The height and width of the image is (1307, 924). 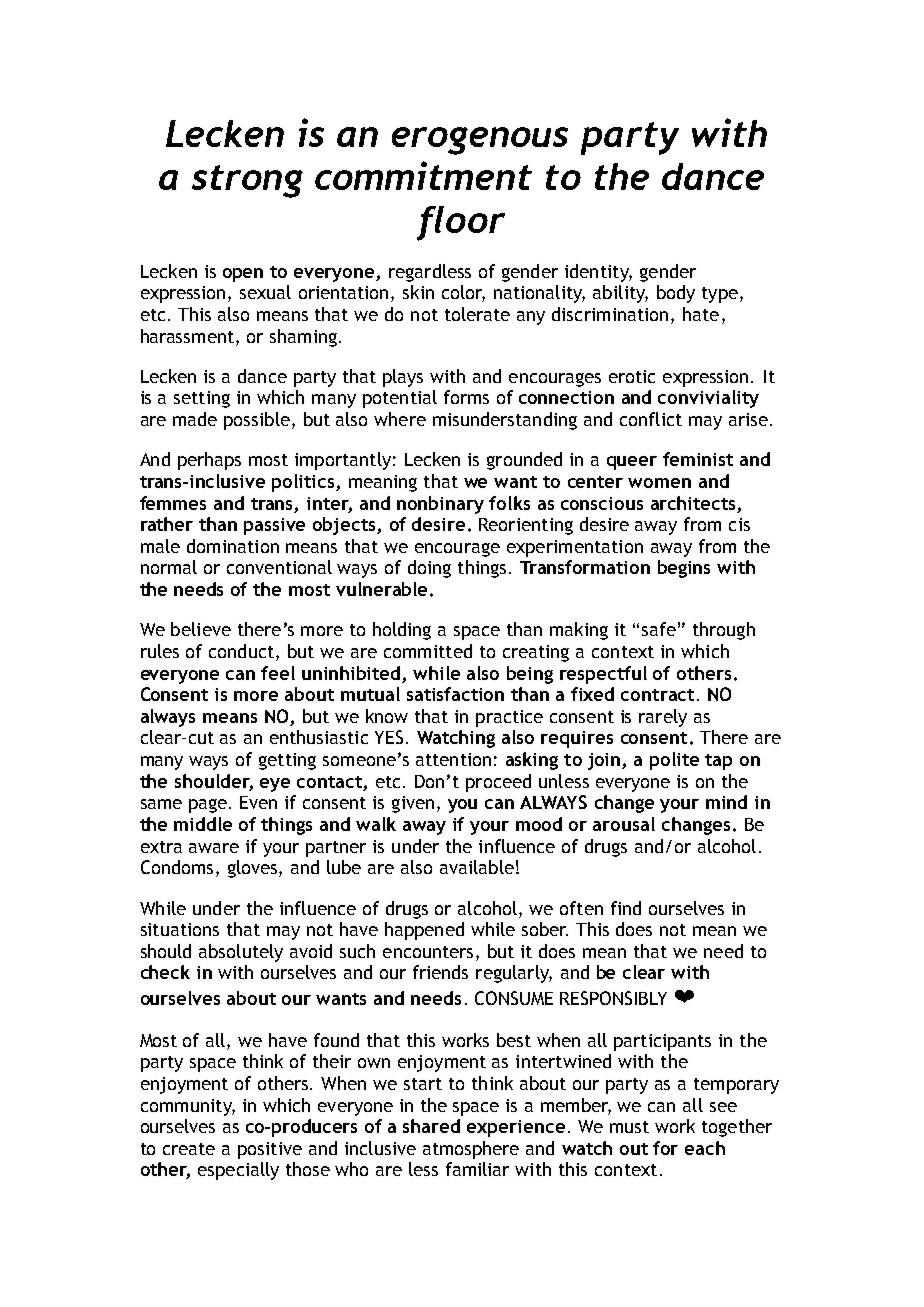 What do you see at coordinates (209, 461) in the image?
I see `perhaps` at bounding box center [209, 461].
